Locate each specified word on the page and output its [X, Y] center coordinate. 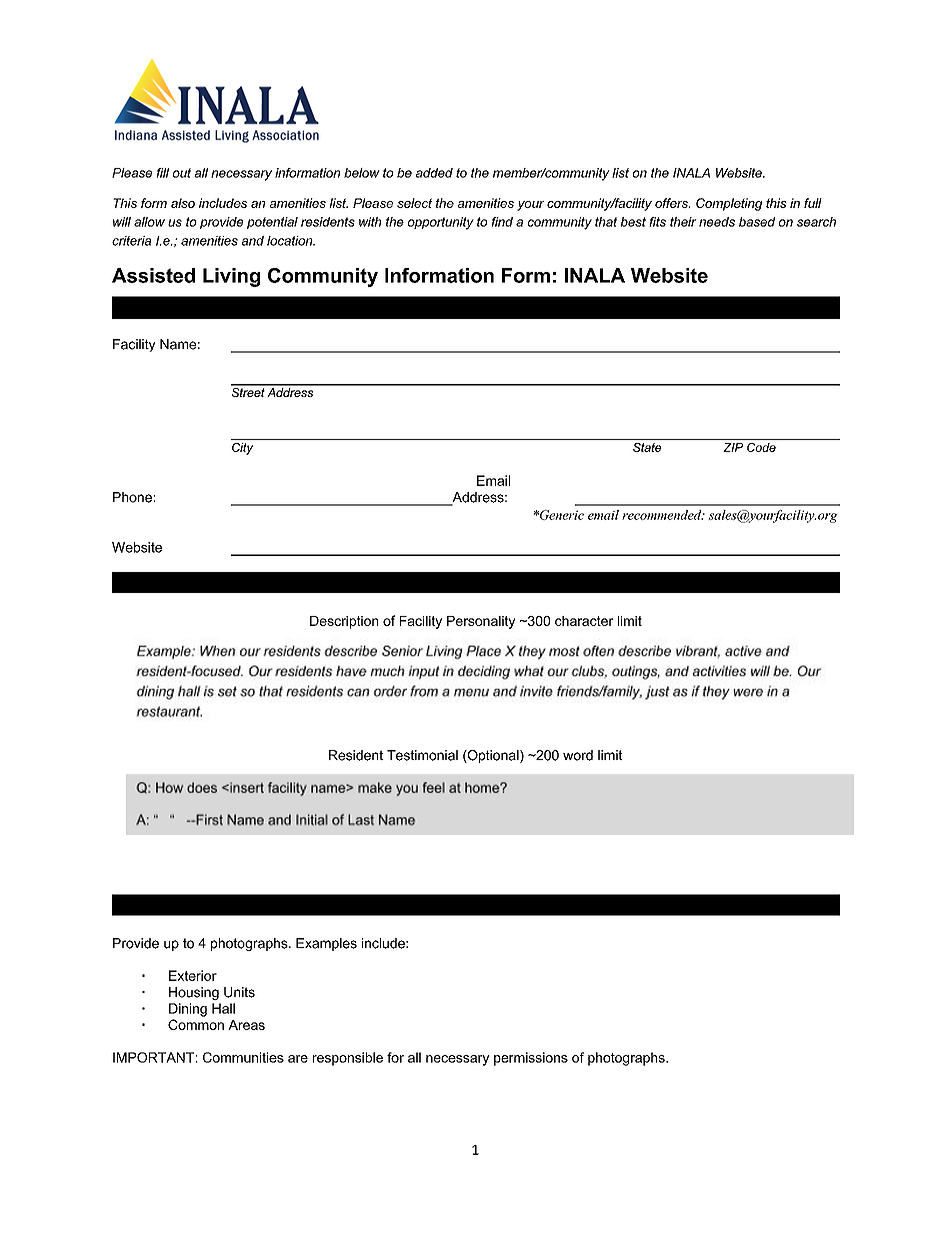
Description [344, 622]
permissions [531, 1059]
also [183, 203]
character [584, 621]
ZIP [733, 447]
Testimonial [422, 755]
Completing [729, 204]
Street [249, 391]
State [647, 447]
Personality [481, 622]
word [578, 755]
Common [196, 1024]
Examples [326, 944]
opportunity [441, 223]
